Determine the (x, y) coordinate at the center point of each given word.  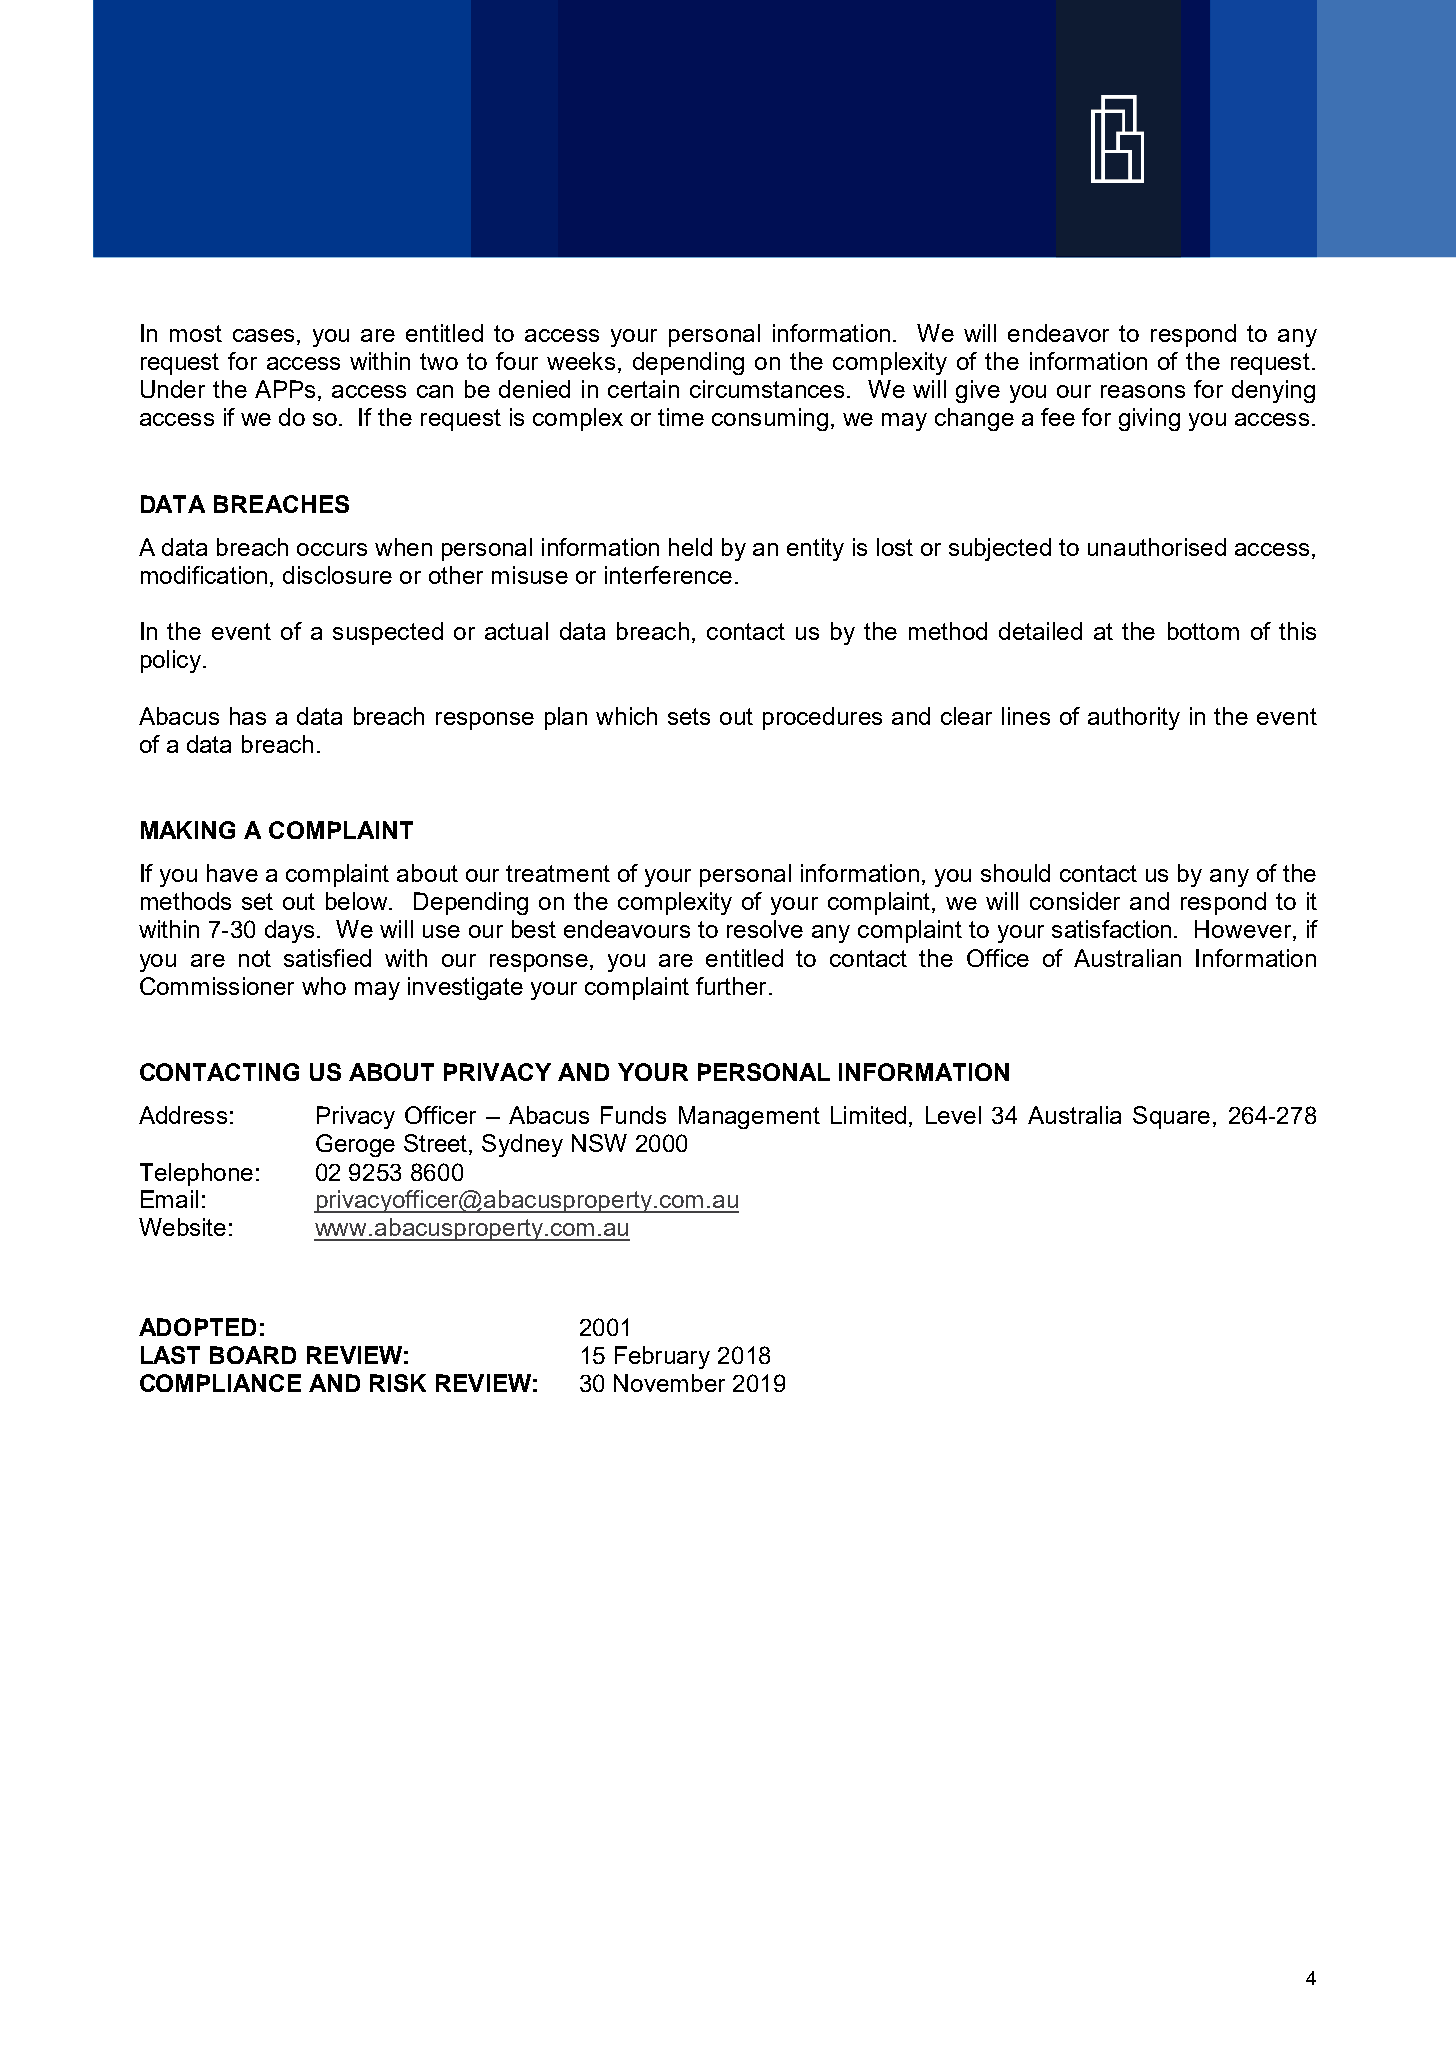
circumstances (767, 389)
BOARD (253, 1355)
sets (689, 716)
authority (1134, 718)
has (248, 716)
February (662, 1357)
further (731, 986)
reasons (1143, 391)
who (324, 986)
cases (263, 335)
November (669, 1383)
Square (1171, 1117)
